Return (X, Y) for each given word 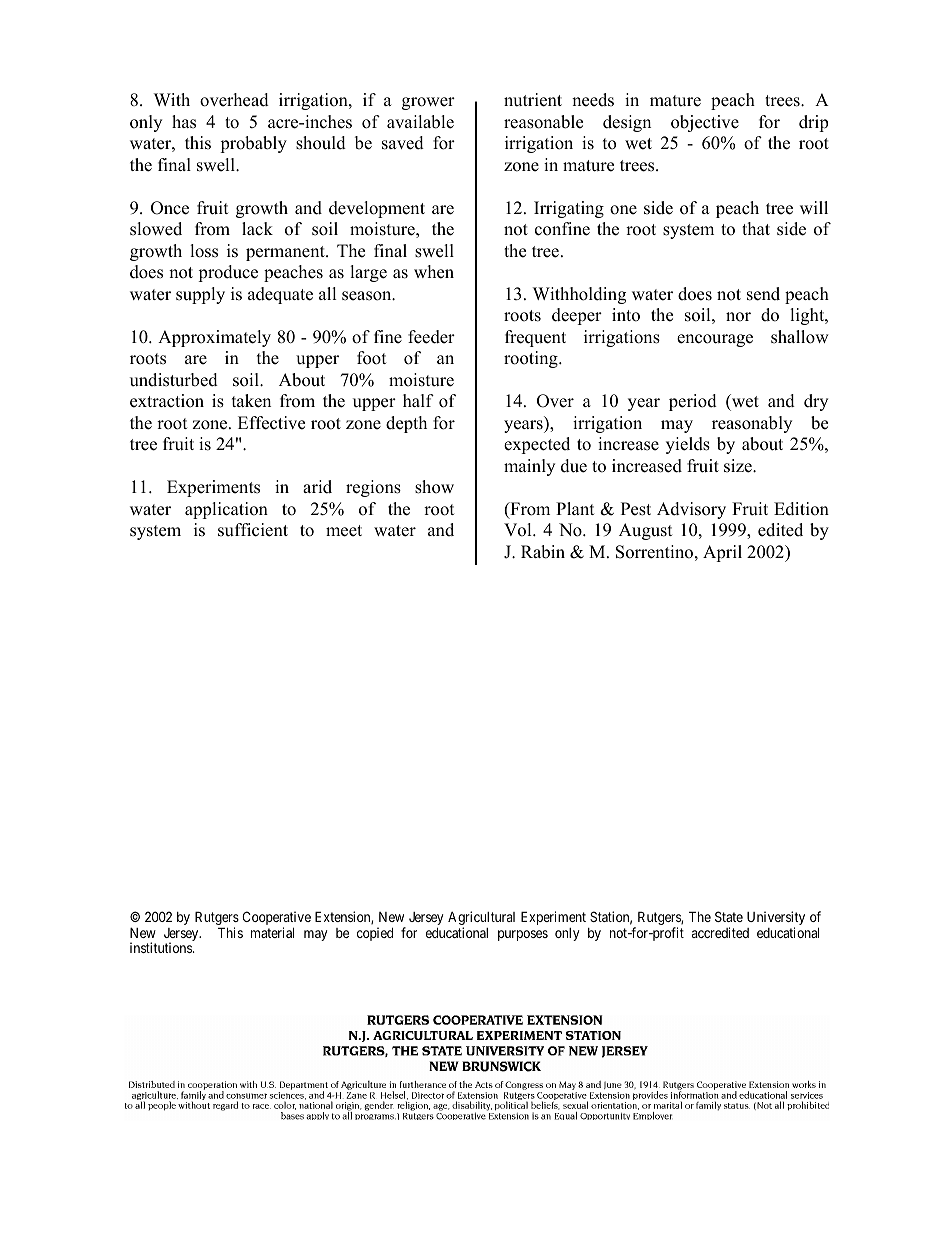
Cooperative (276, 919)
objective (705, 123)
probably (253, 144)
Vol (519, 530)
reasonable (543, 122)
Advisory (691, 510)
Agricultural (481, 919)
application (226, 510)
